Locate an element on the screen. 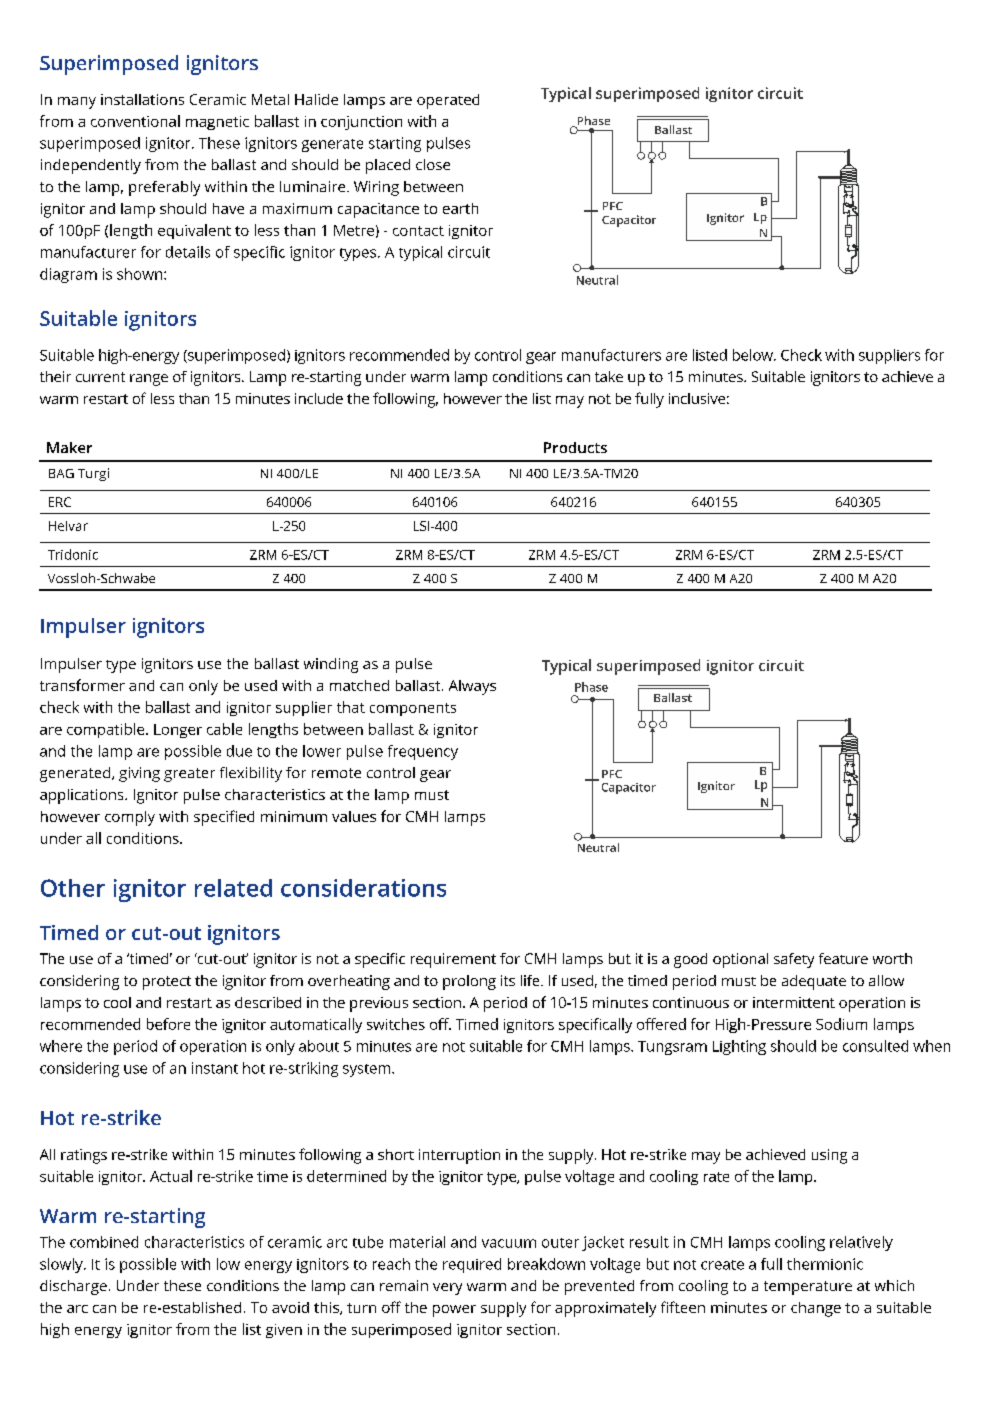 This screenshot has width=999, height=1413. comply is located at coordinates (130, 818).
